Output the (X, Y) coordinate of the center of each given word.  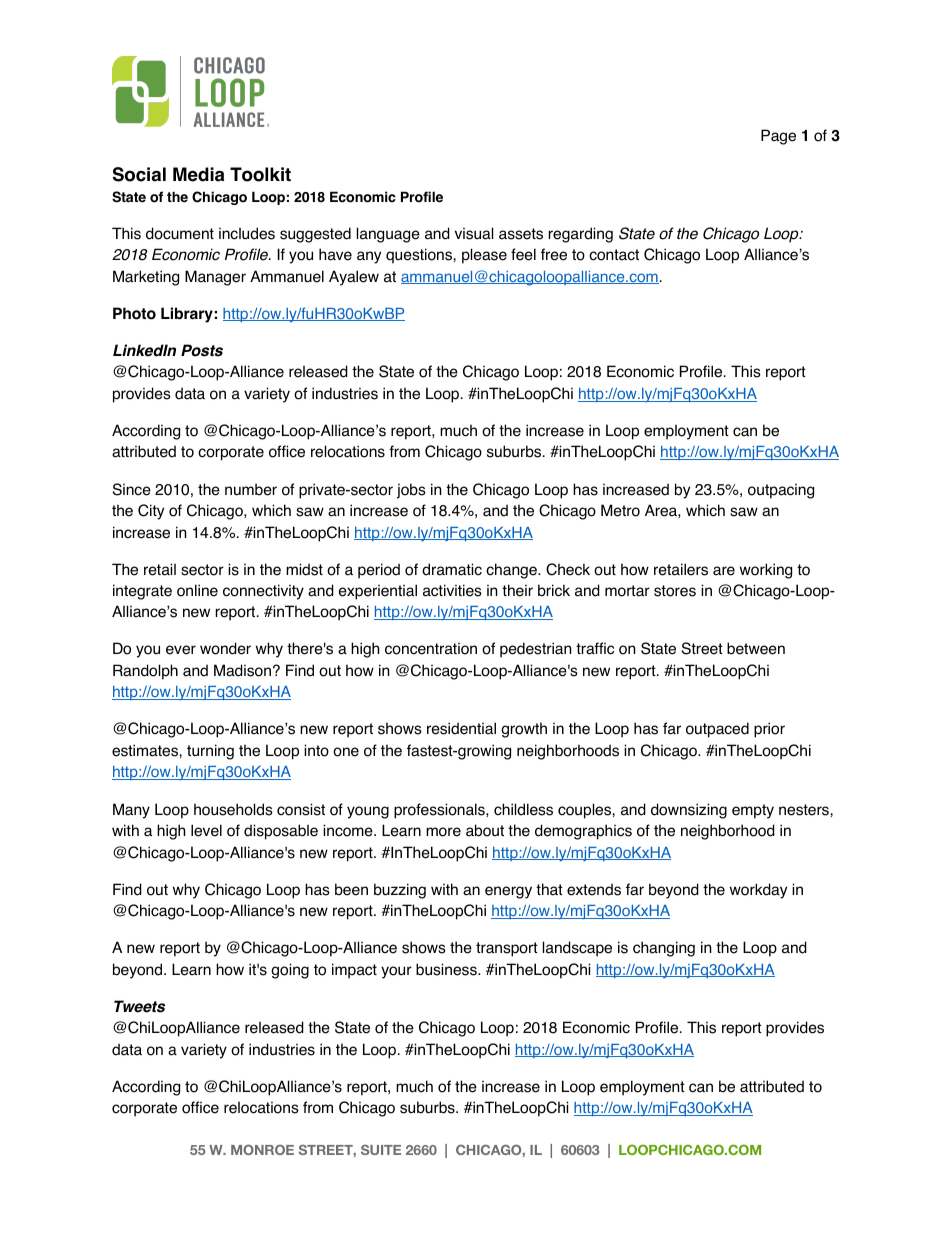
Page (778, 137)
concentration (431, 648)
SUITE (381, 1150)
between (756, 648)
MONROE (262, 1149)
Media (198, 174)
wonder (225, 648)
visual (474, 233)
